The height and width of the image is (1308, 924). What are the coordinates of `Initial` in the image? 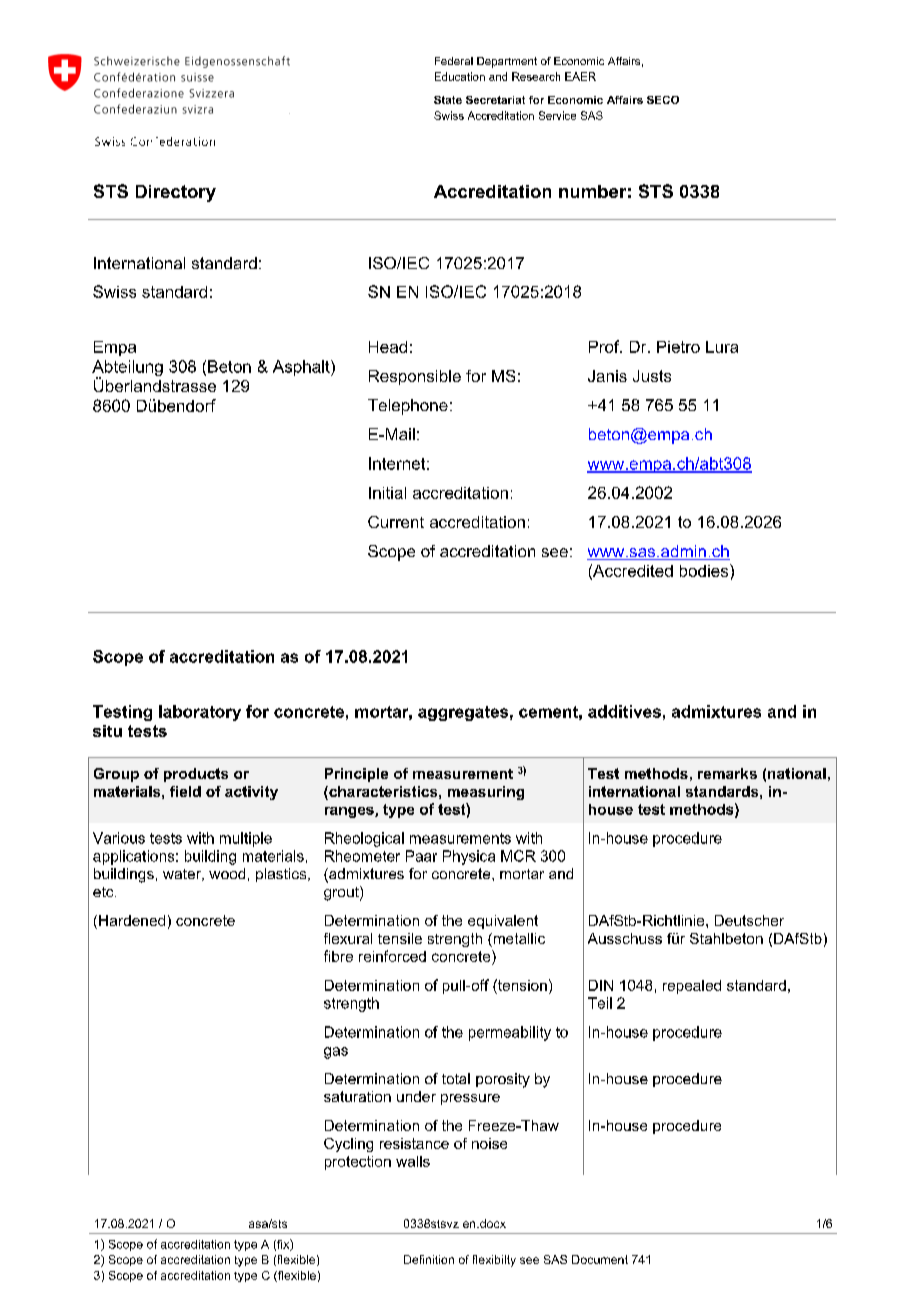 It's located at (387, 493).
